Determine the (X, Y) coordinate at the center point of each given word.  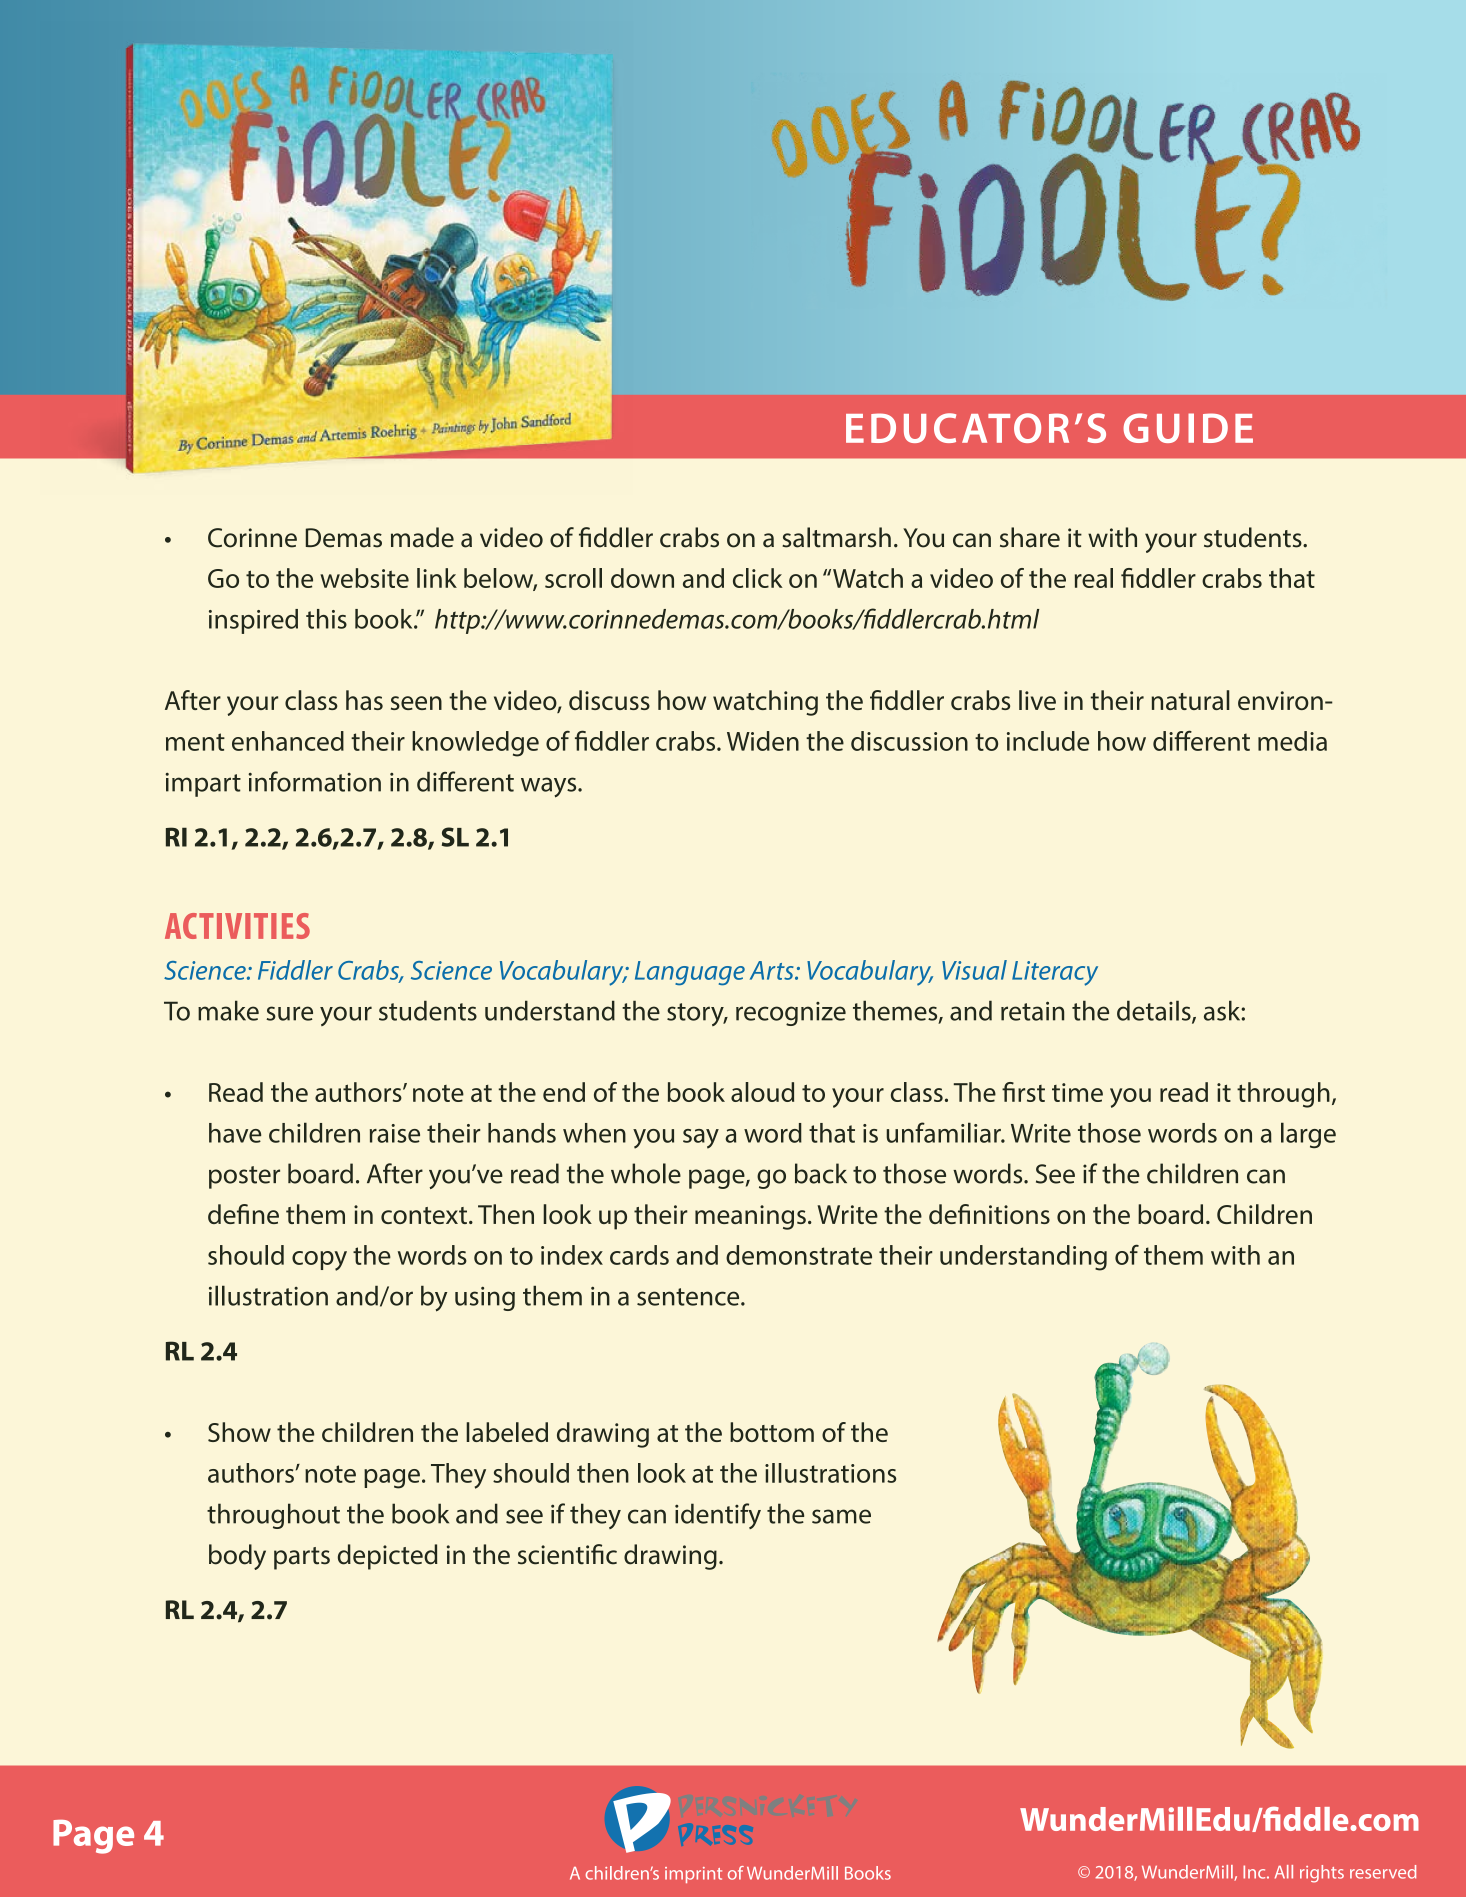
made (422, 537)
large (1308, 1135)
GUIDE (1188, 428)
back (821, 1173)
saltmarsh (836, 537)
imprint (693, 1875)
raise (395, 1133)
